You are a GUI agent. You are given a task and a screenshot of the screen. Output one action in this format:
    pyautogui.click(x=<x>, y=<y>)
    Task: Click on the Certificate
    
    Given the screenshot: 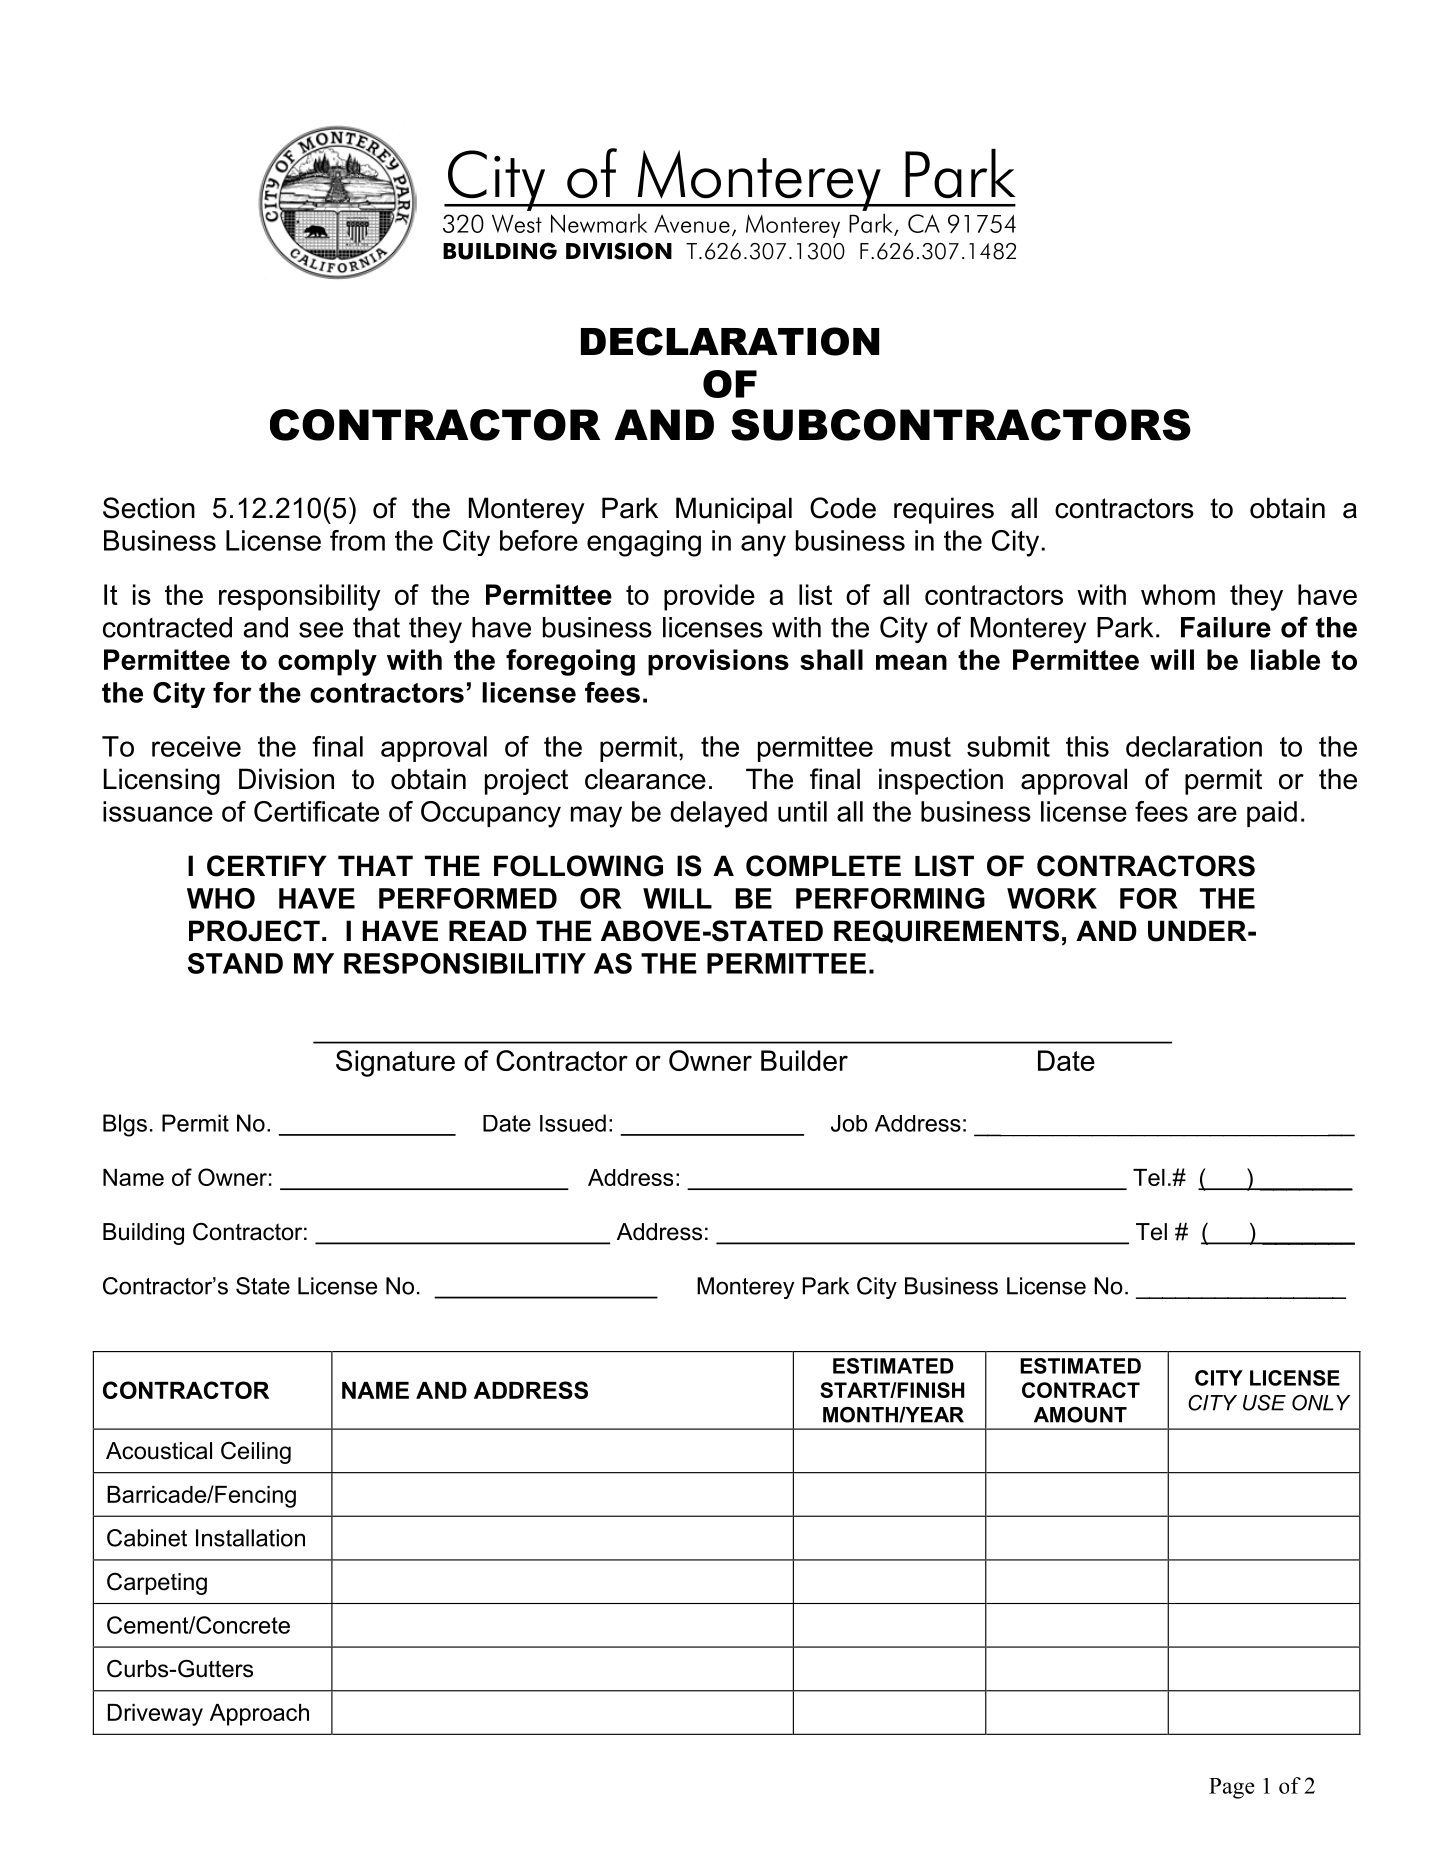 What is the action you would take?
    pyautogui.click(x=316, y=811)
